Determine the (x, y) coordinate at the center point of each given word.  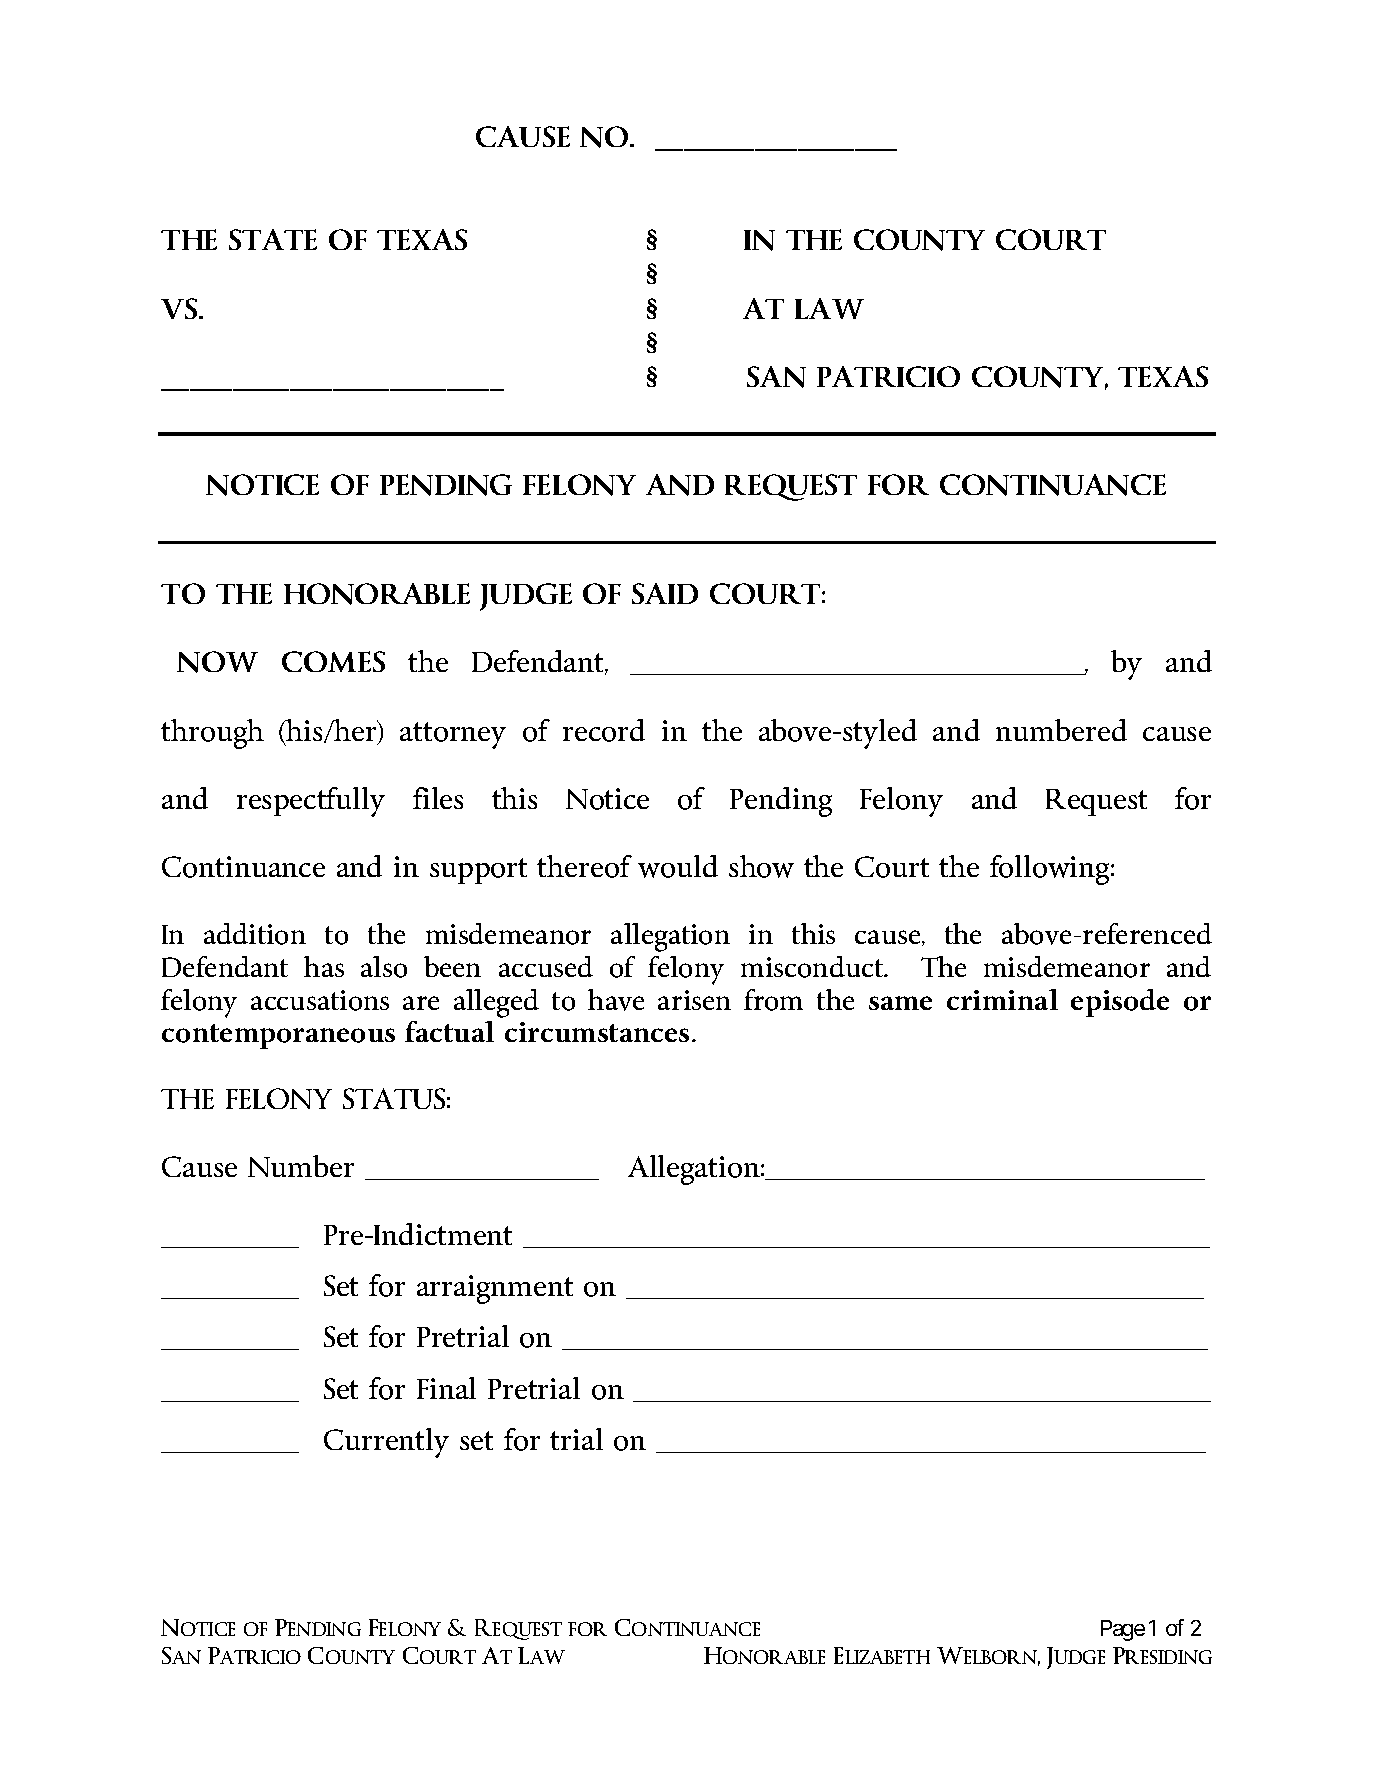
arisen (694, 1000)
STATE (273, 239)
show (761, 866)
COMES (333, 661)
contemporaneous (278, 1036)
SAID (665, 593)
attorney (453, 735)
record (604, 730)
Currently (386, 1443)
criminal (1002, 999)
